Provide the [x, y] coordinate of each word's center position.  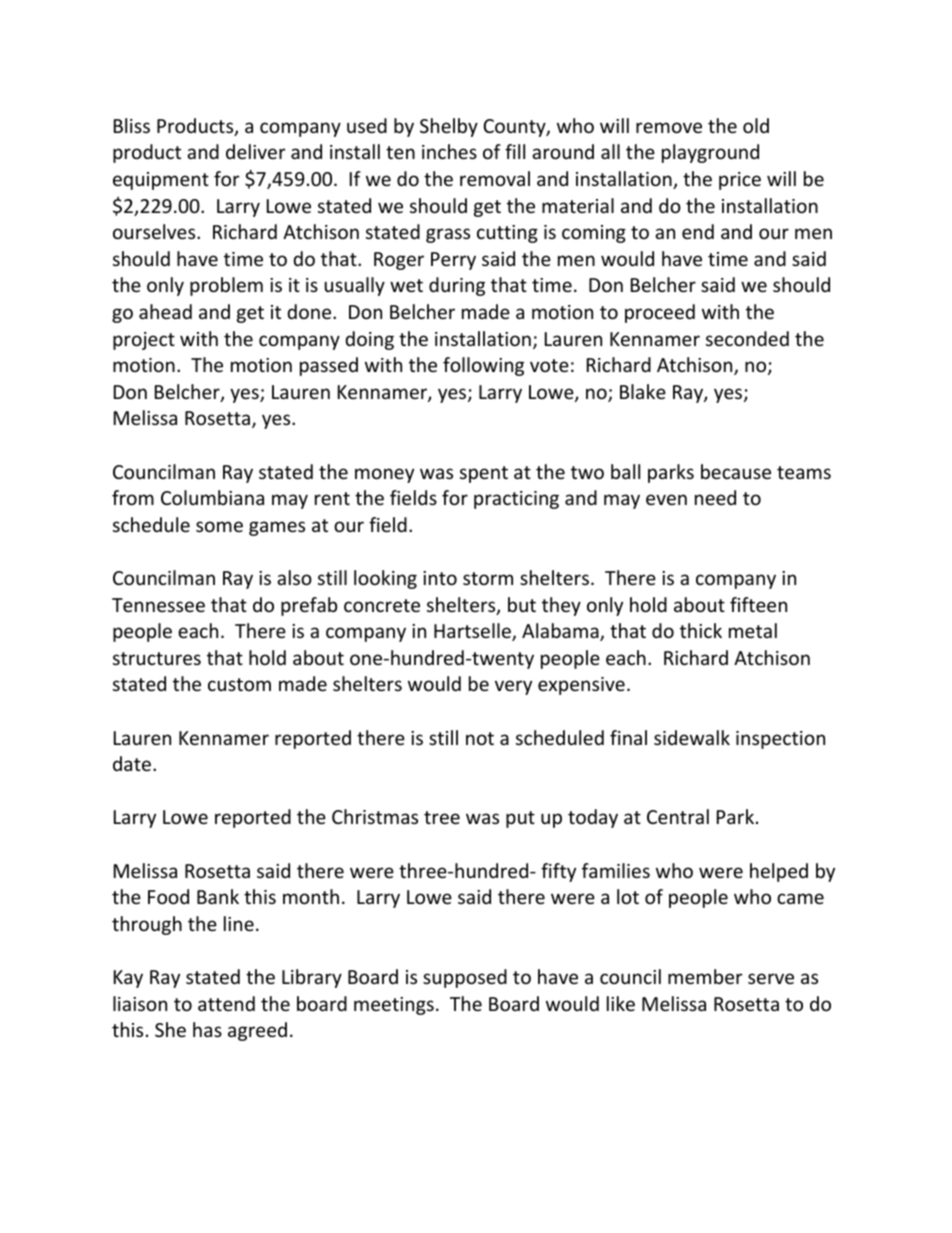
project [144, 341]
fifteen [758, 604]
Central [678, 816]
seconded [747, 338]
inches [449, 151]
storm [488, 578]
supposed [465, 978]
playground [710, 153]
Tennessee [158, 605]
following [483, 366]
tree [442, 817]
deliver [256, 151]
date [132, 763]
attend [226, 1003]
